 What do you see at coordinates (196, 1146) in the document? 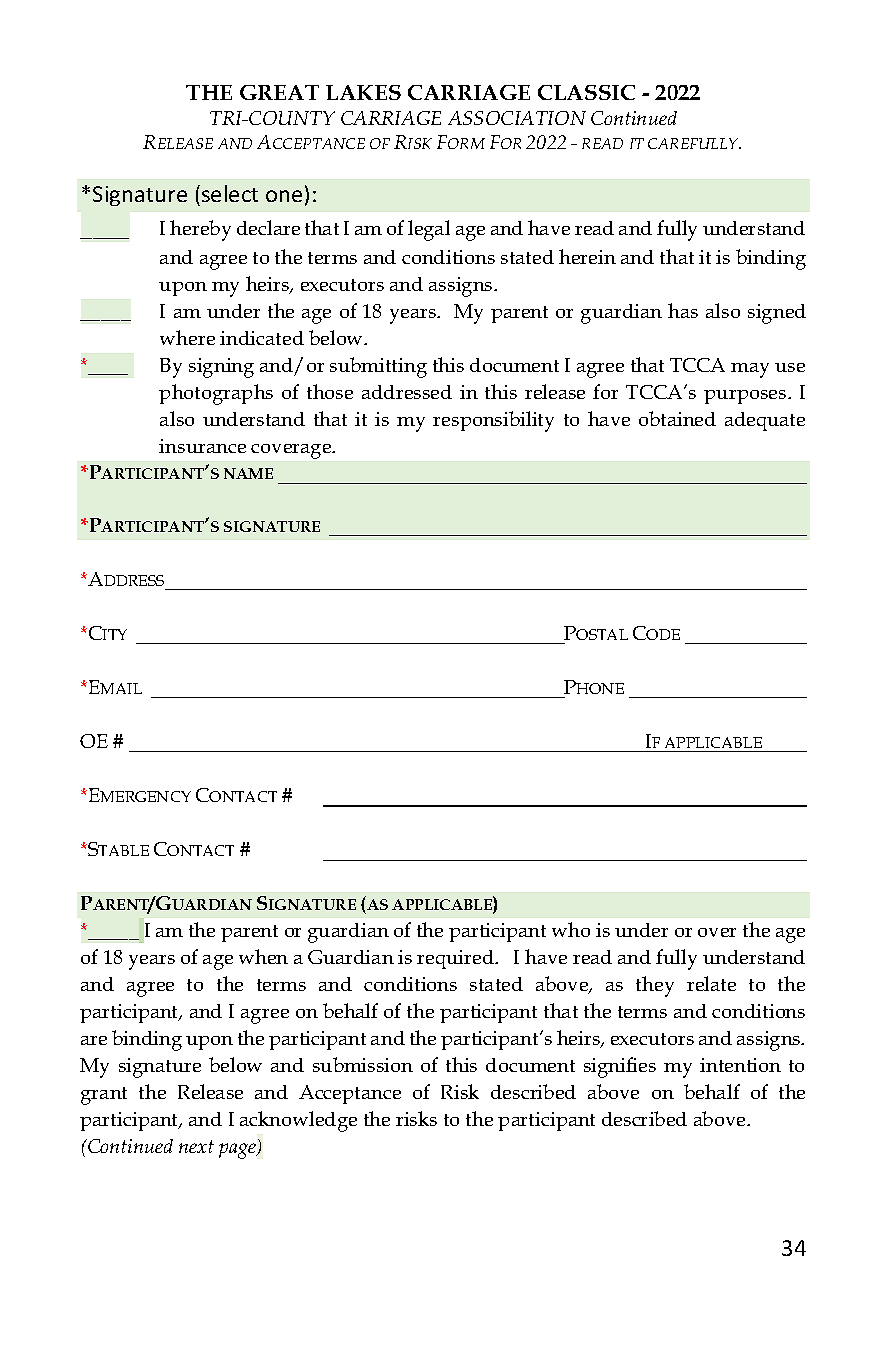
I see `next` at bounding box center [196, 1146].
